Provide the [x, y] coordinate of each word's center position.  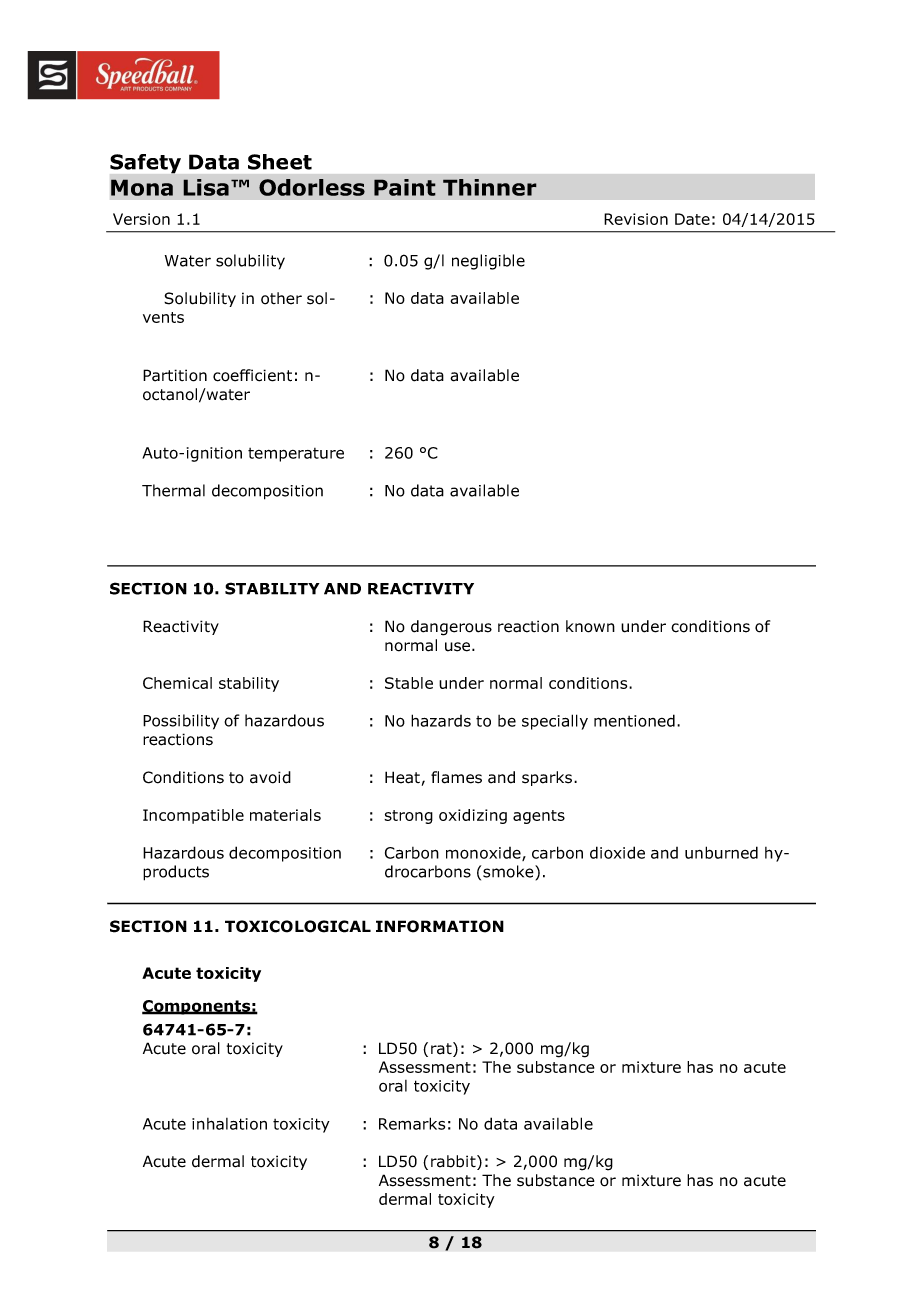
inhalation [229, 1124]
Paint [405, 187]
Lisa [206, 187]
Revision [636, 219]
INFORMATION [440, 926]
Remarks [412, 1123]
